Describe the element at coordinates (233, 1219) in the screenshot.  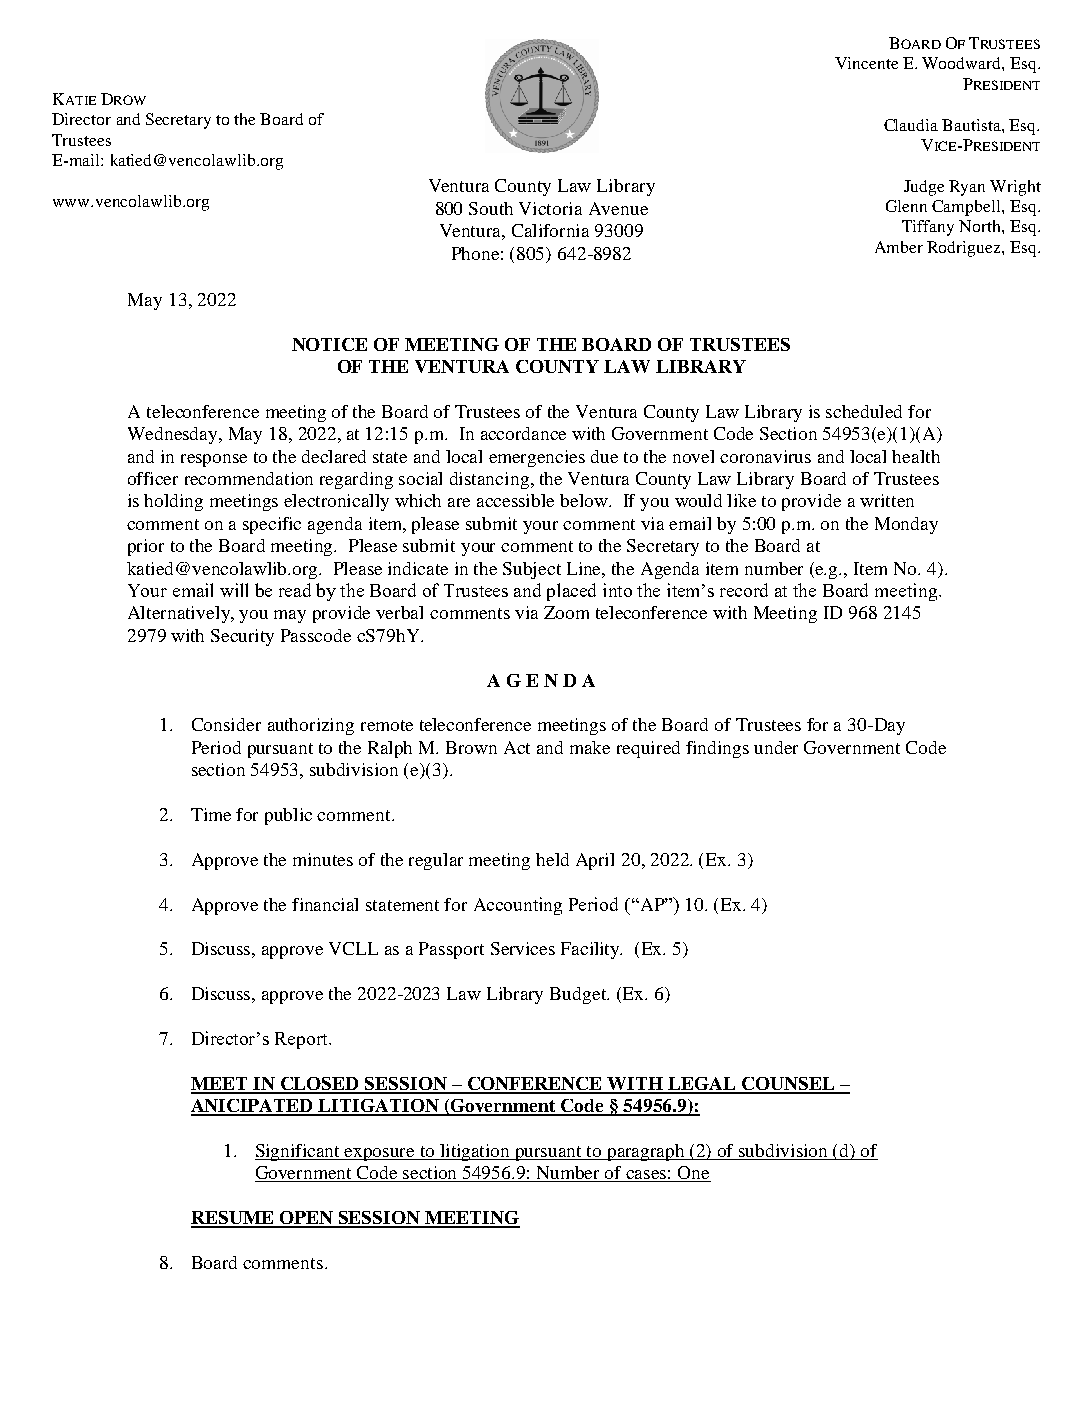
I see `RESUME` at that location.
